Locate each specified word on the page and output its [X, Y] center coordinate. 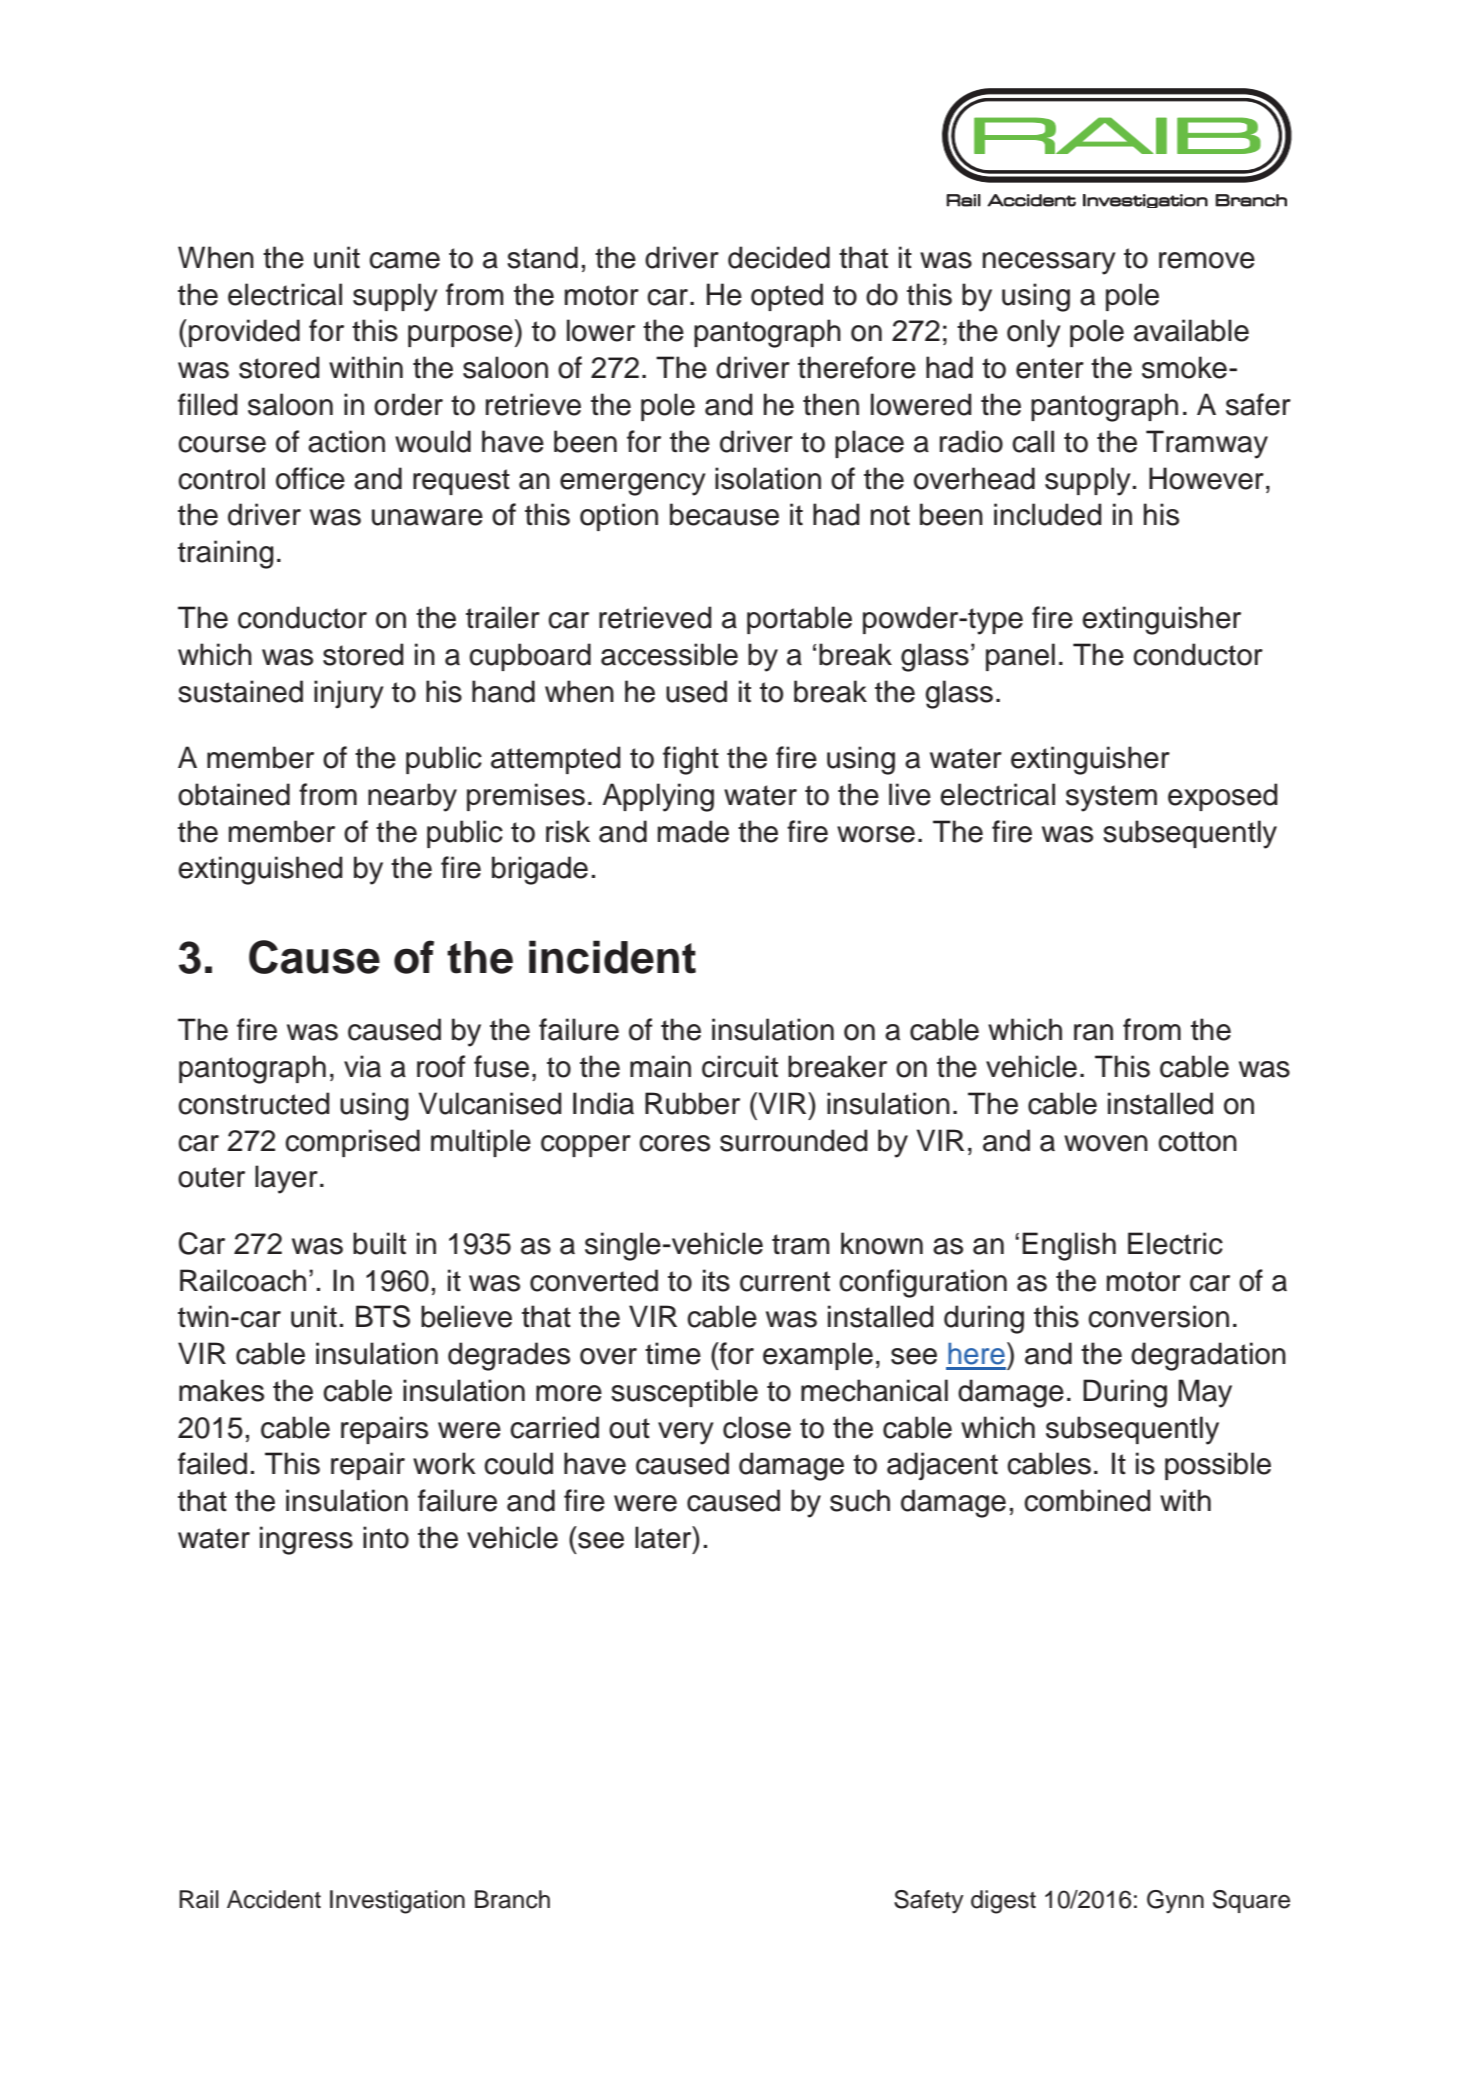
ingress [306, 1540]
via [362, 1066]
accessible [669, 654]
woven [1106, 1143]
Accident [274, 1899]
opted [787, 297]
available [1191, 330]
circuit [740, 1066]
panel [1020, 657]
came [404, 260]
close [757, 1427]
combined [1087, 1500]
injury [349, 694]
